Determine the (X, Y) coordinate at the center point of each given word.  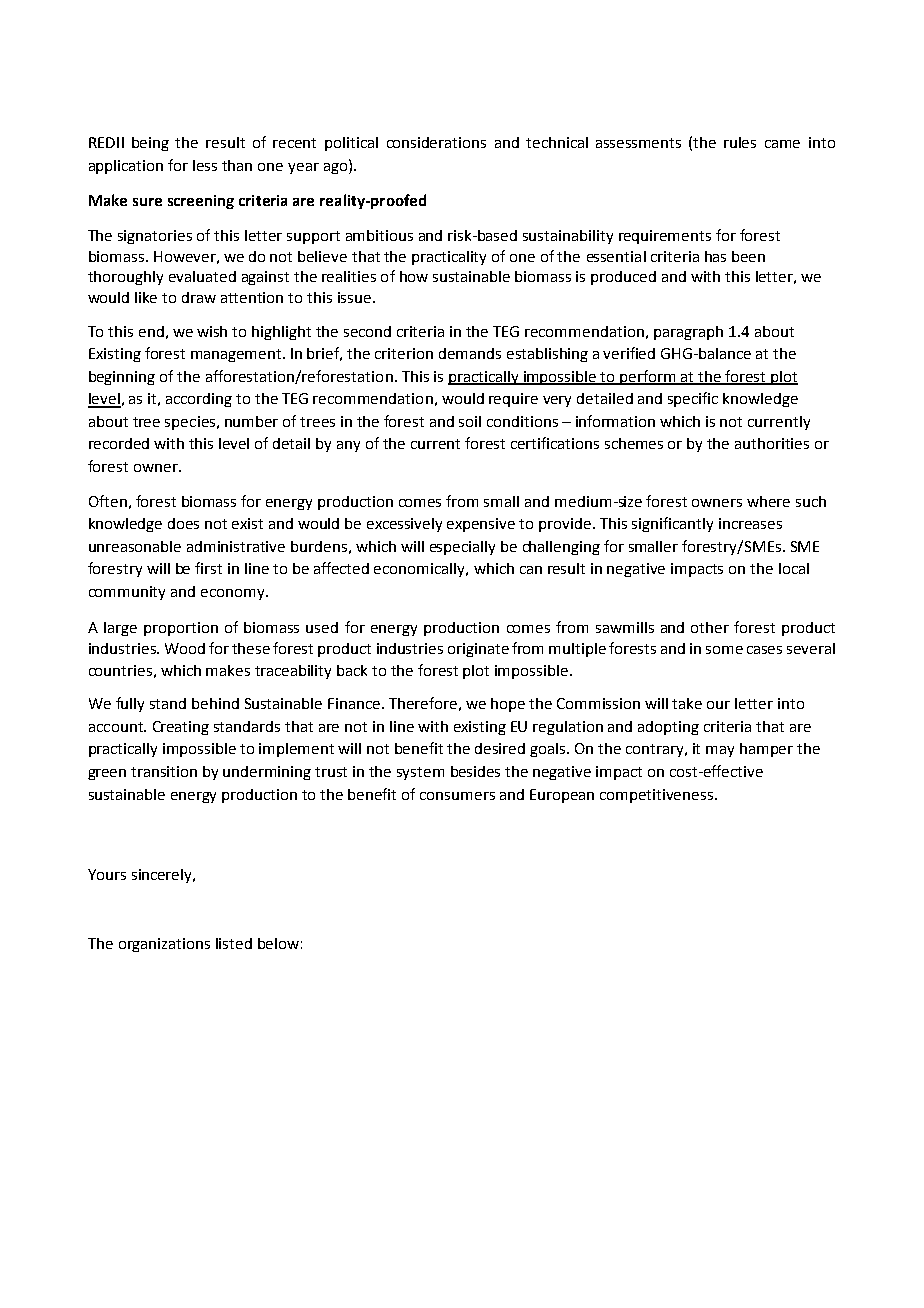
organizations (164, 945)
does (183, 523)
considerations (436, 142)
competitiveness (656, 796)
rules (740, 142)
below (278, 943)
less (205, 165)
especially (462, 548)
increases (750, 523)
